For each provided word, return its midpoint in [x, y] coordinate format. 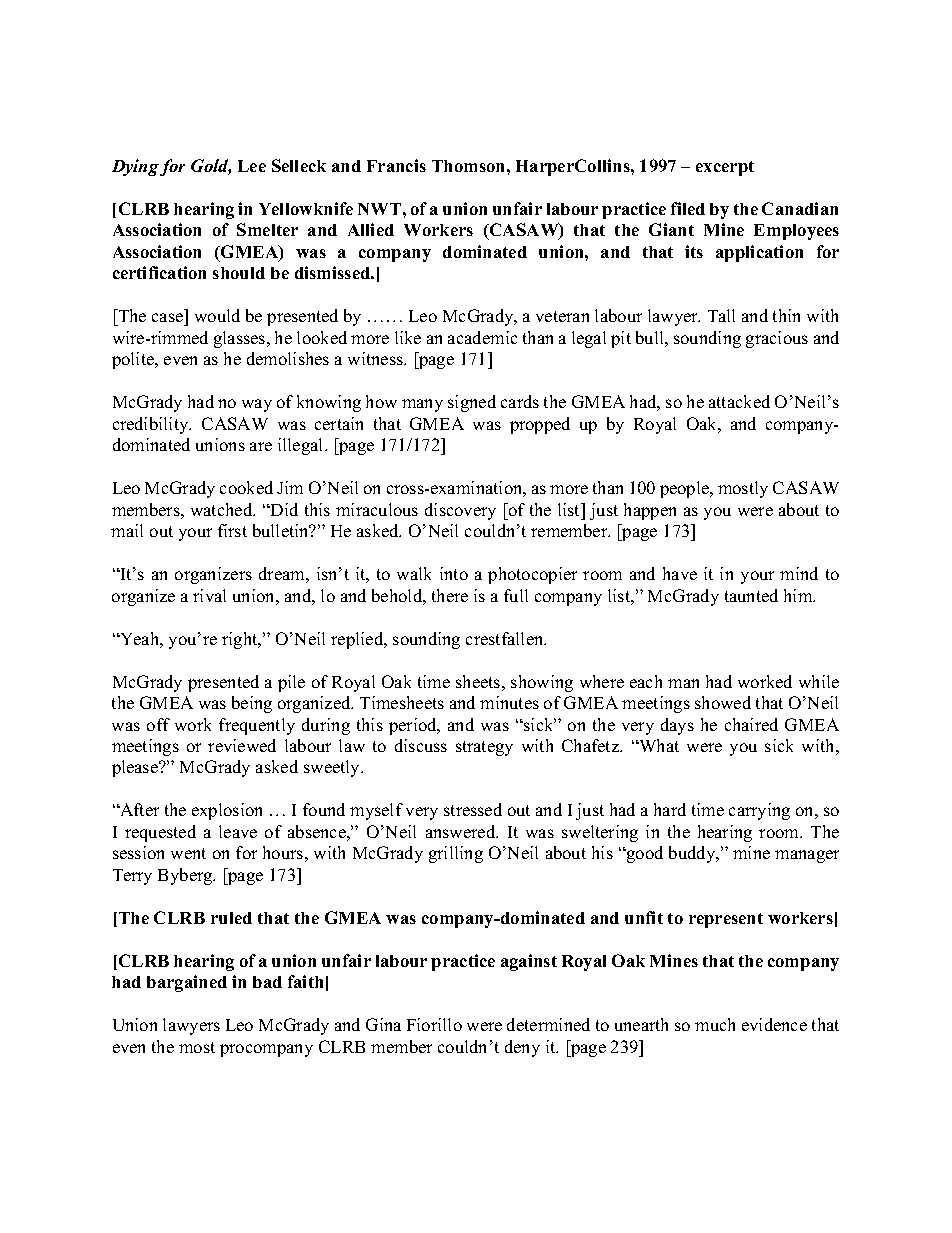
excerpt [725, 168]
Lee [252, 166]
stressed [473, 809]
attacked [739, 401]
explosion [227, 811]
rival [209, 595]
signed [472, 403]
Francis [396, 165]
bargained [187, 983]
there [450, 595]
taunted [751, 595]
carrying [759, 811]
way [257, 405]
